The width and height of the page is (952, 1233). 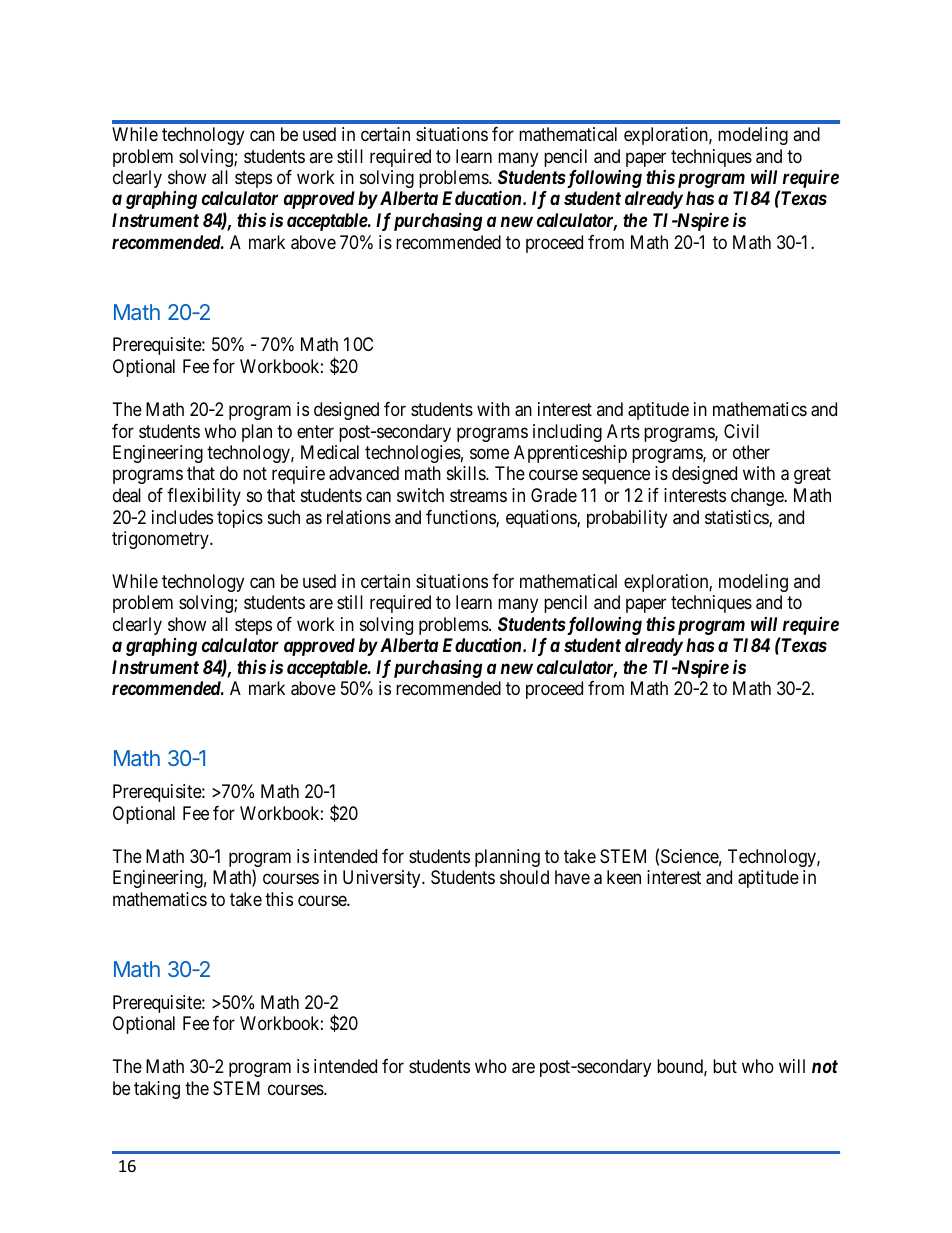 What do you see at coordinates (725, 1066) in the page?
I see `but` at bounding box center [725, 1066].
